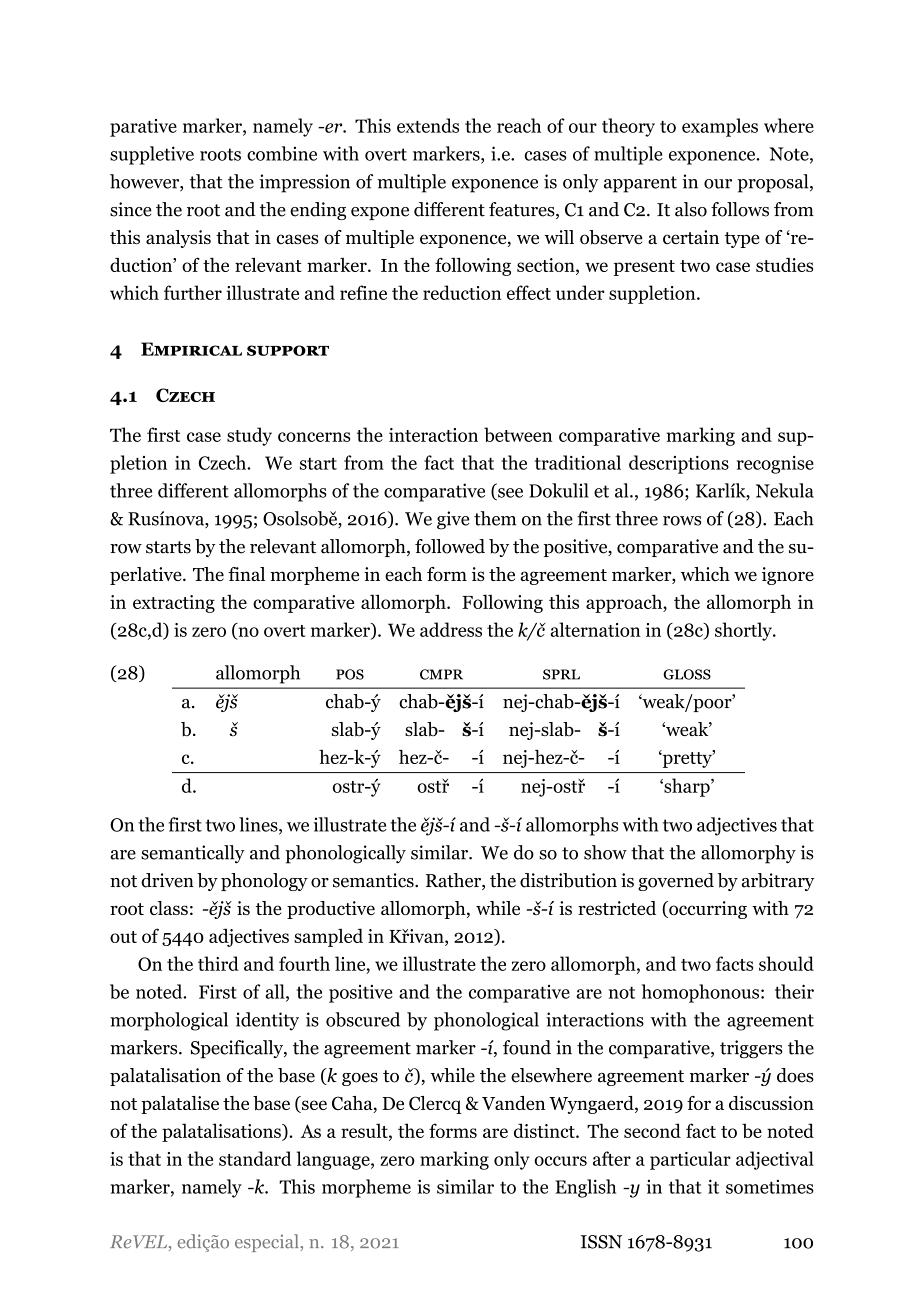 Image resolution: width=924 pixels, height=1308 pixels. Describe the element at coordinates (682, 521) in the screenshot. I see `rows` at that location.
